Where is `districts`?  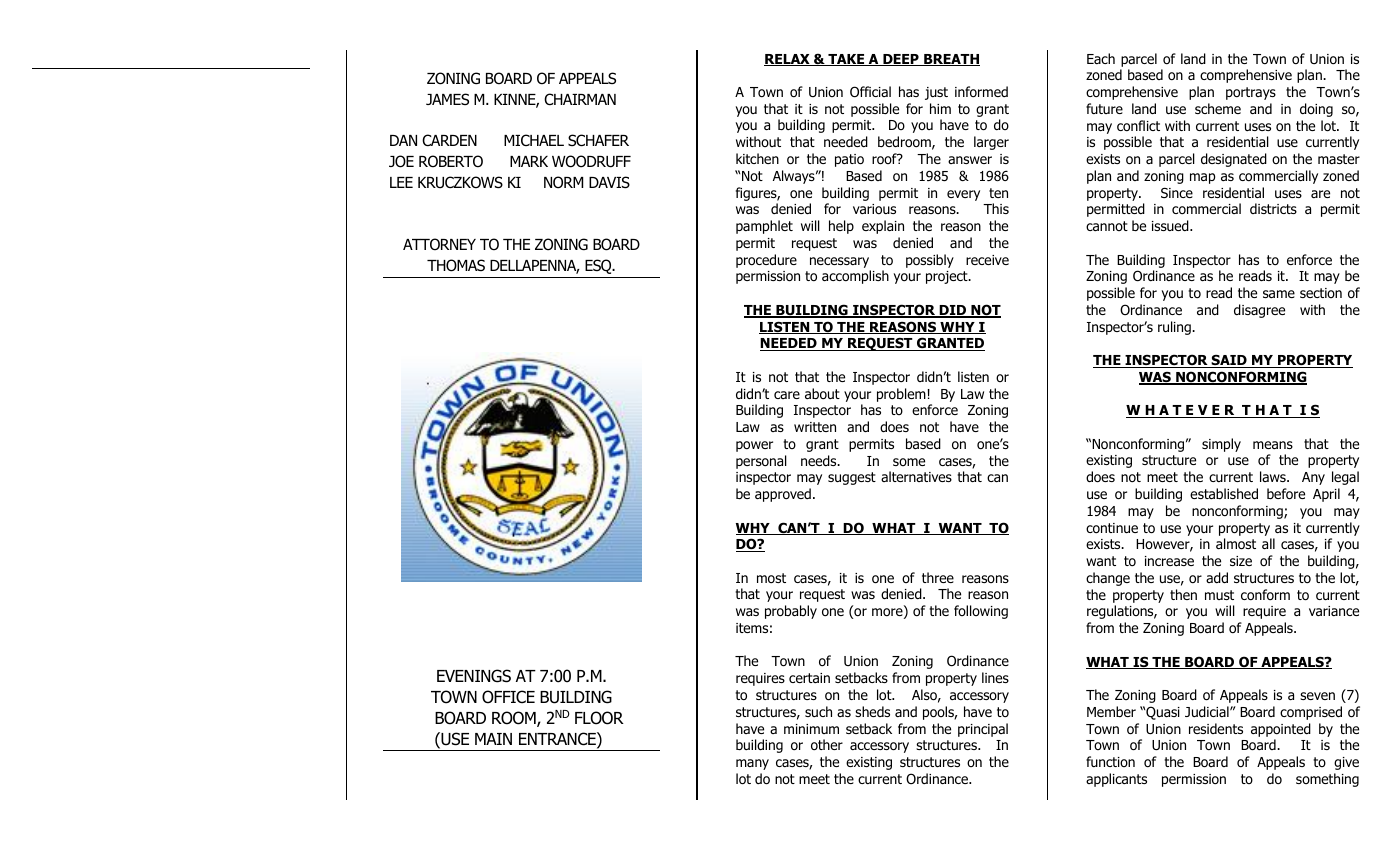
districts is located at coordinates (1273, 208).
